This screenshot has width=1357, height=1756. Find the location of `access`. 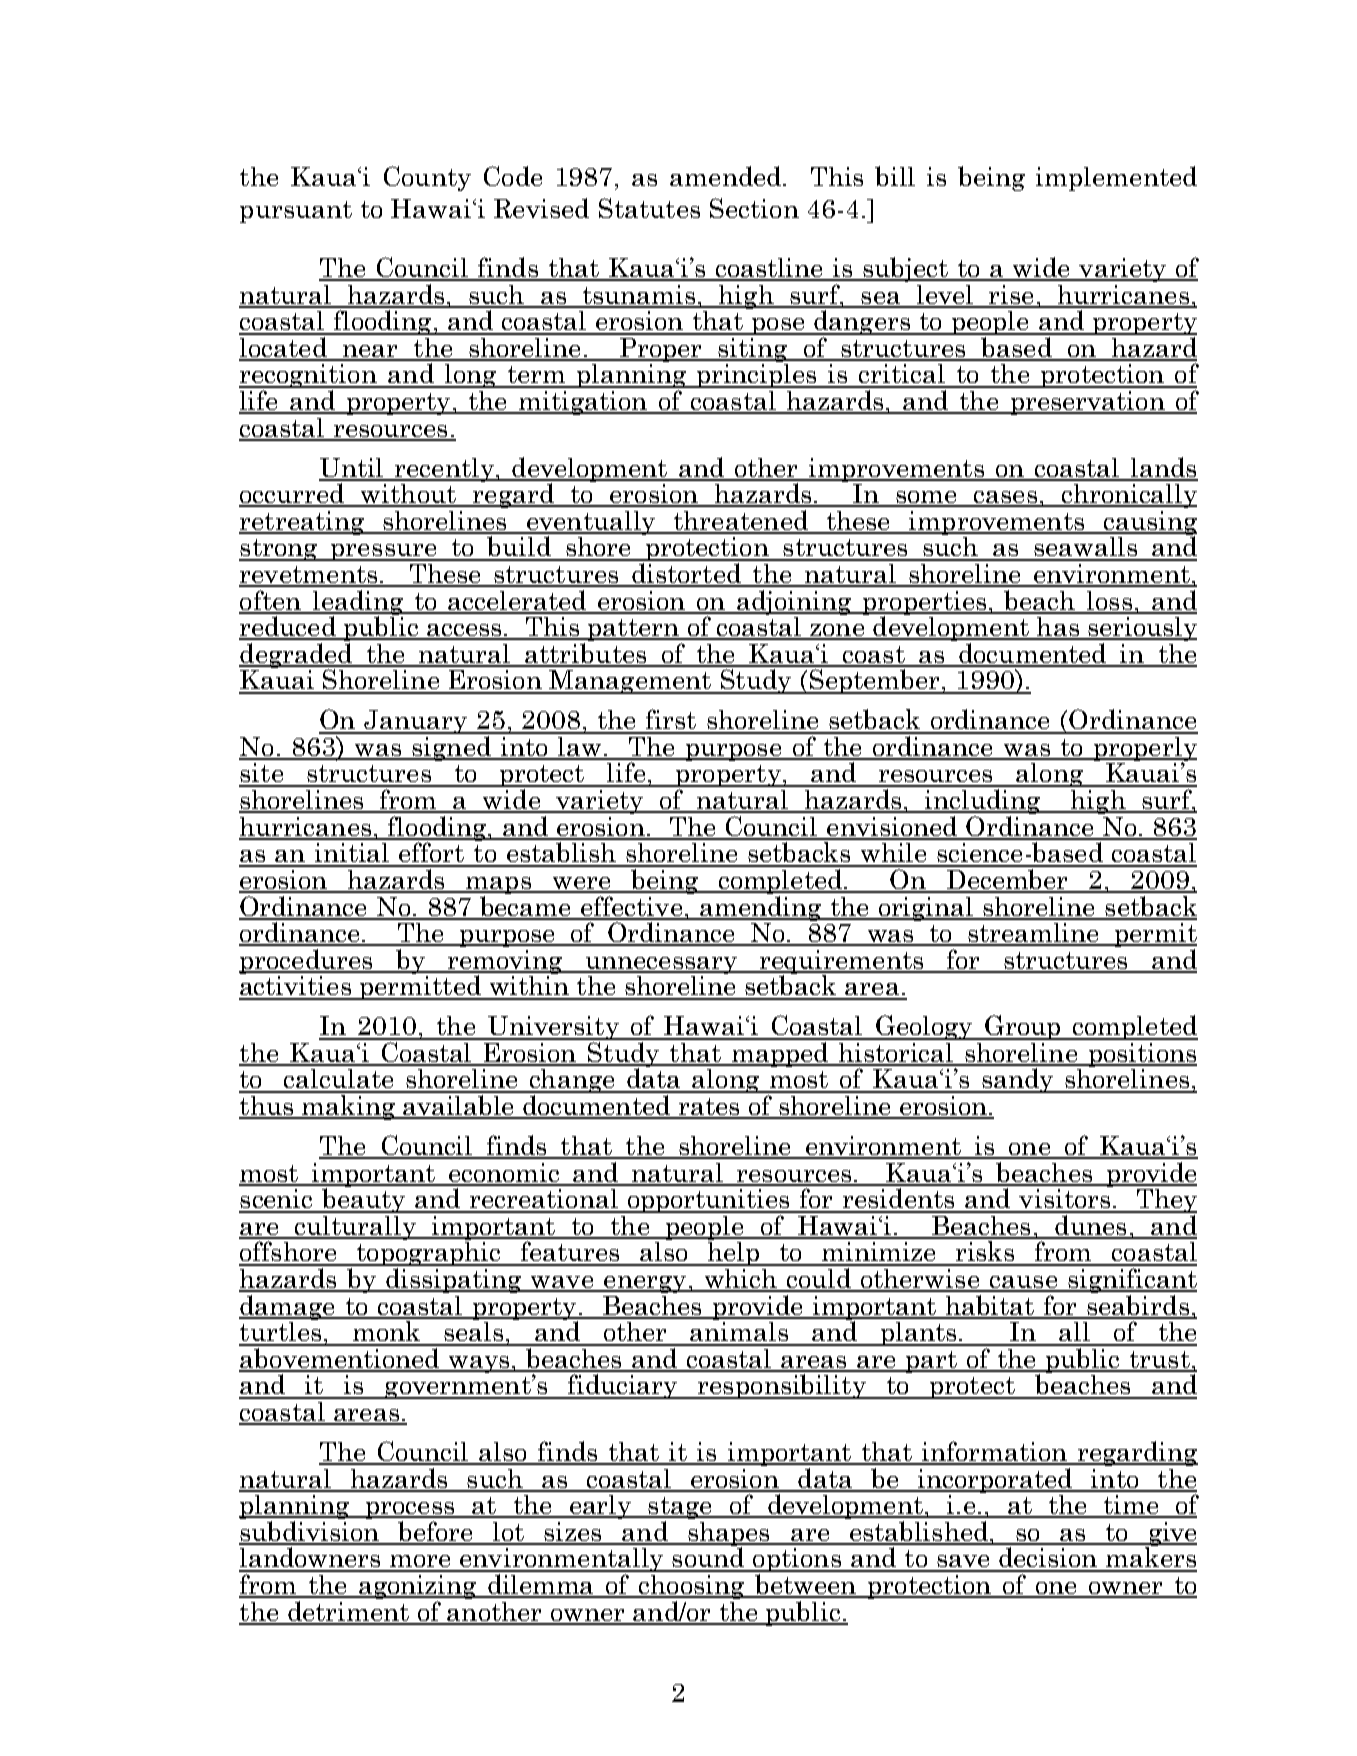

access is located at coordinates (464, 631).
